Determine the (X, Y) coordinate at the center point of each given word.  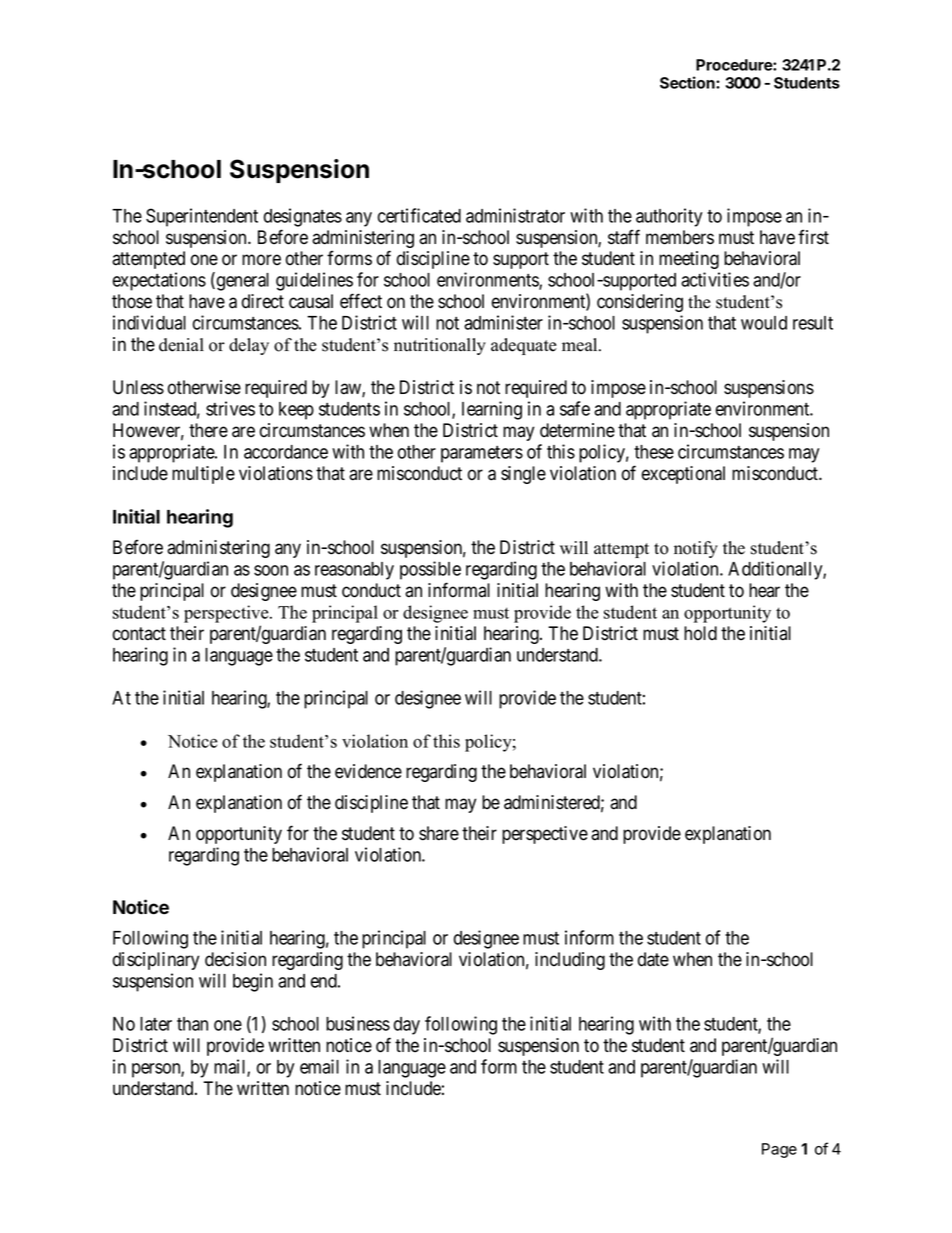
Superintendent (202, 217)
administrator (515, 215)
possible (430, 570)
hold (700, 633)
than (192, 1024)
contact (139, 634)
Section (688, 82)
